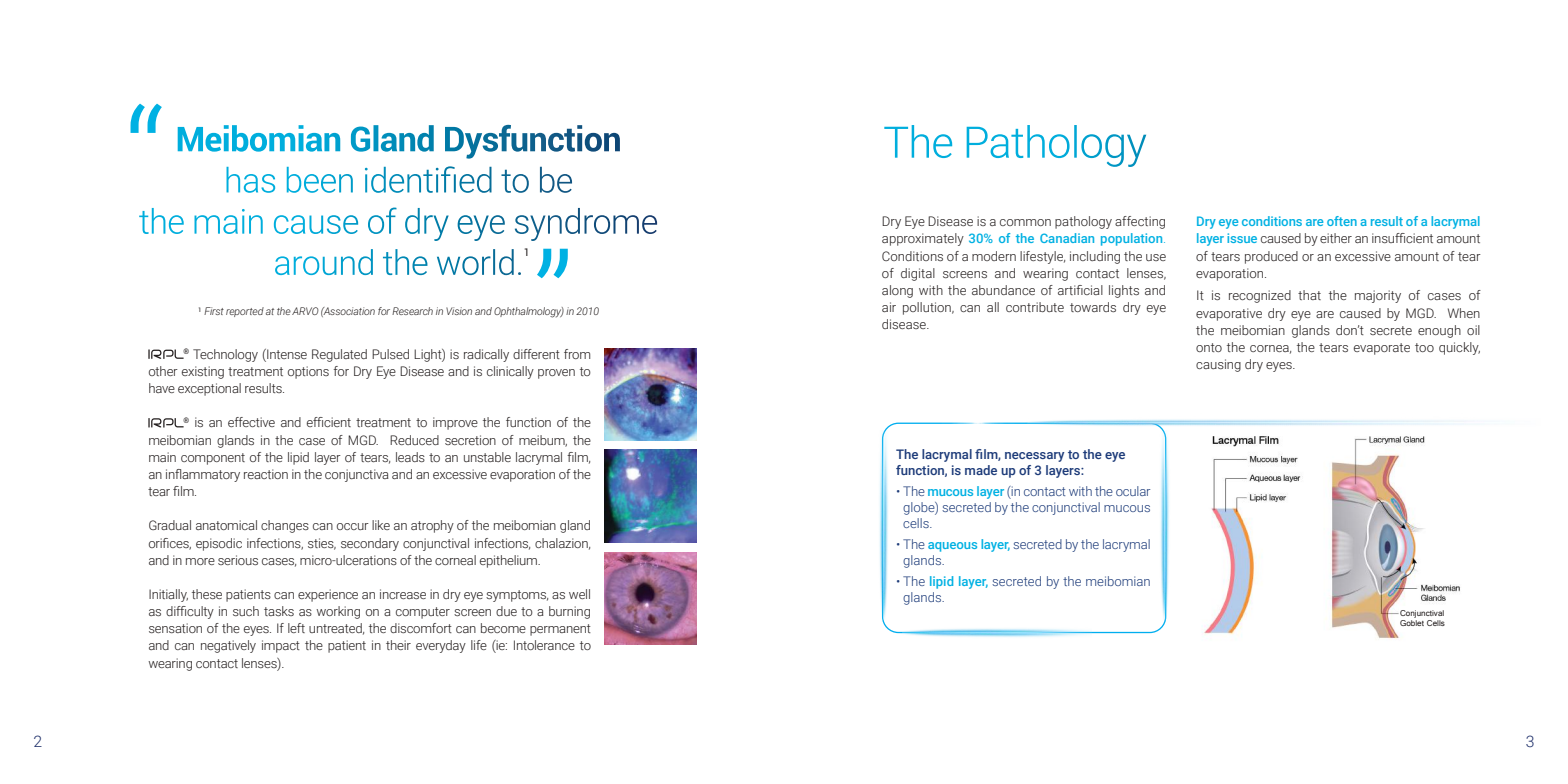  I want to click on aqueous, so click(952, 547).
